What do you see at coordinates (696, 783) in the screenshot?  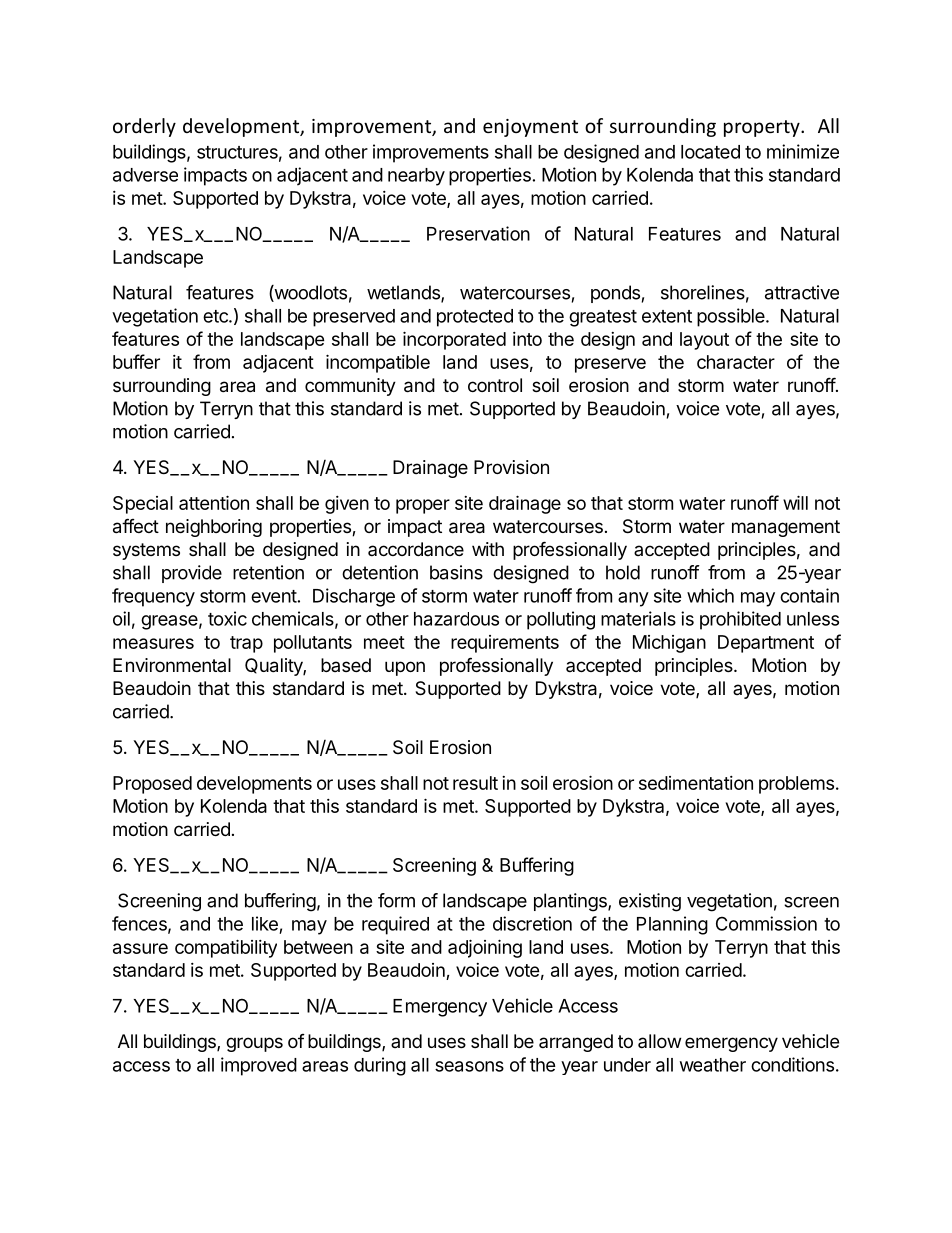 I see `sedimentation` at bounding box center [696, 783].
